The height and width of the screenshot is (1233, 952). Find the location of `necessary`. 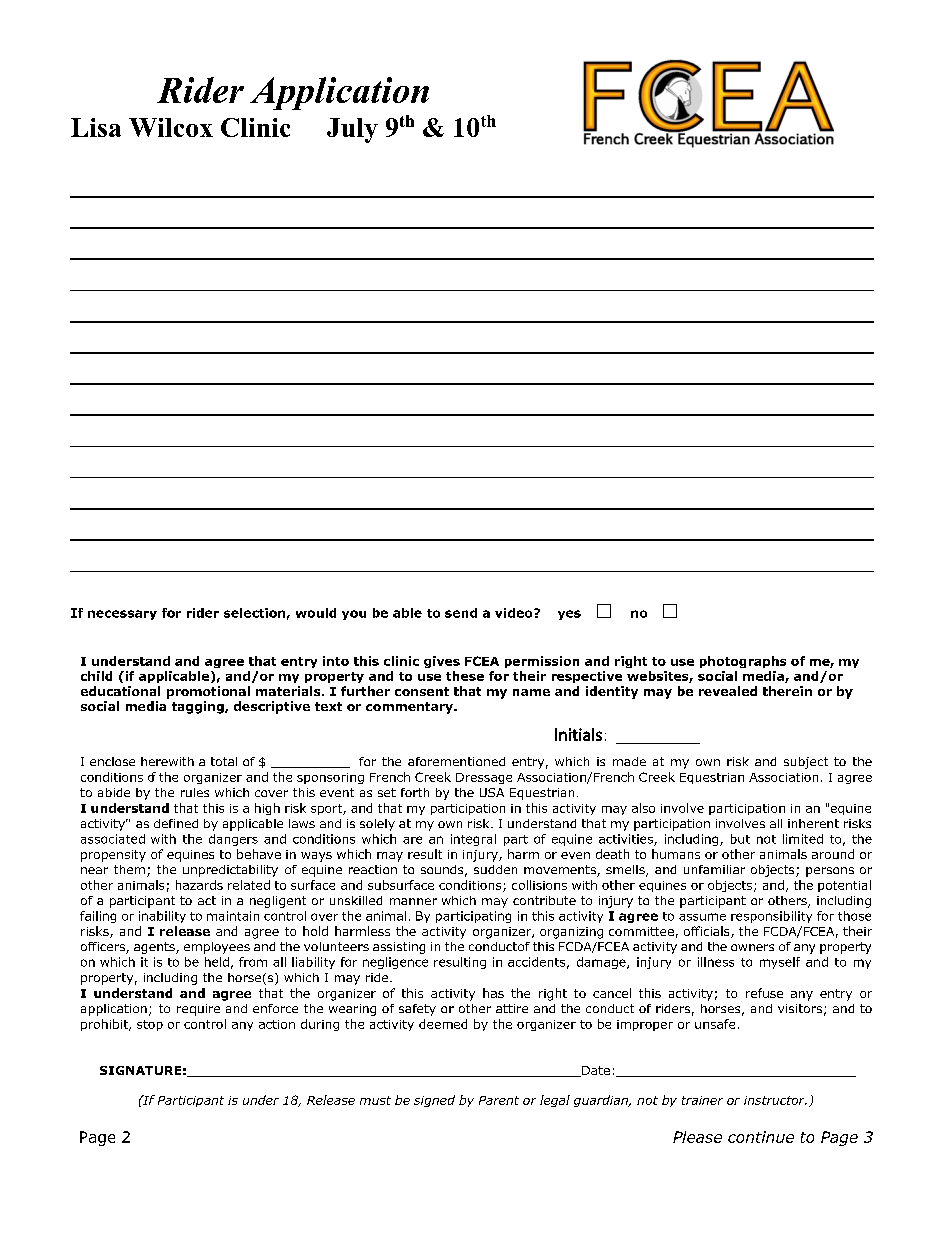

necessary is located at coordinates (122, 615).
